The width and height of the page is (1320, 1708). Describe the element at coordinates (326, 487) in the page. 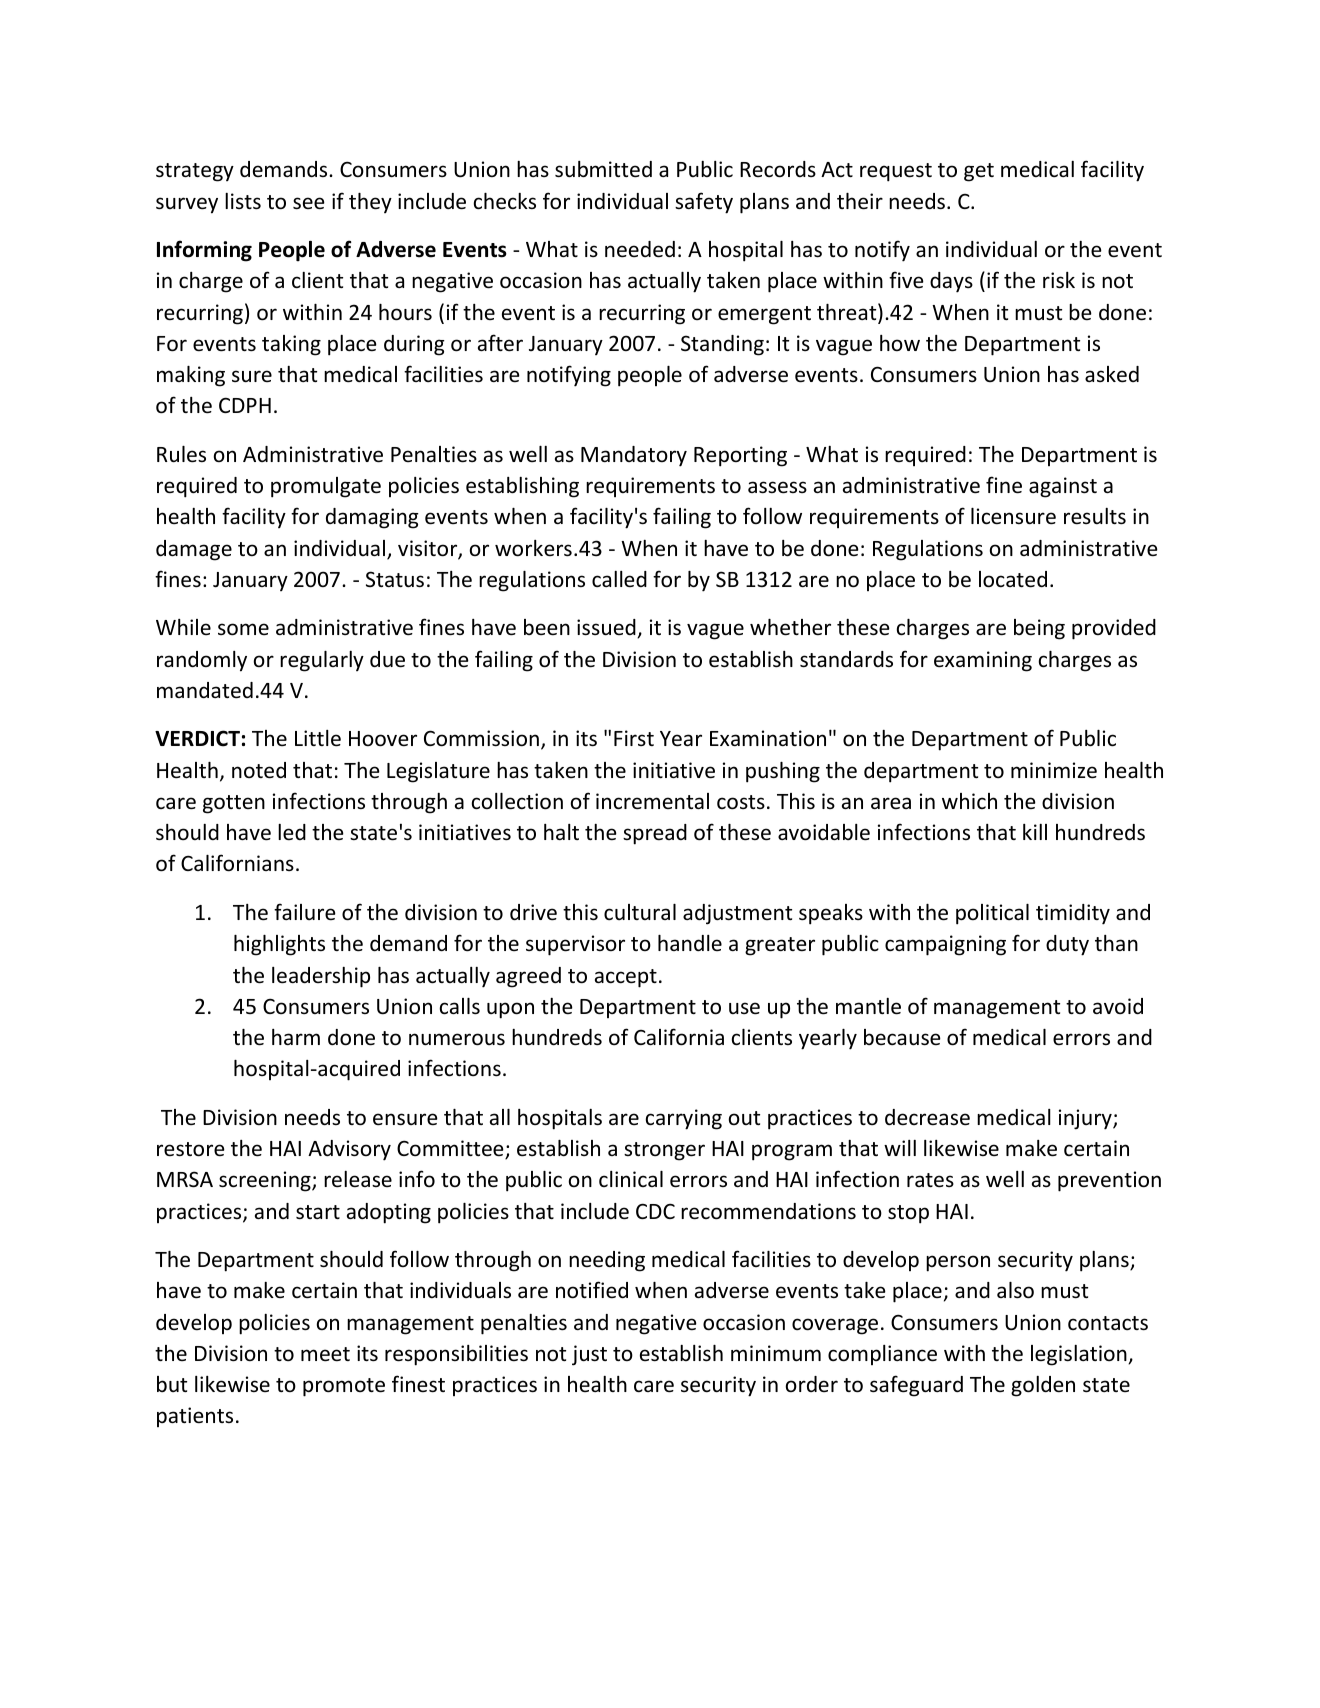

I see `promulgate` at that location.
